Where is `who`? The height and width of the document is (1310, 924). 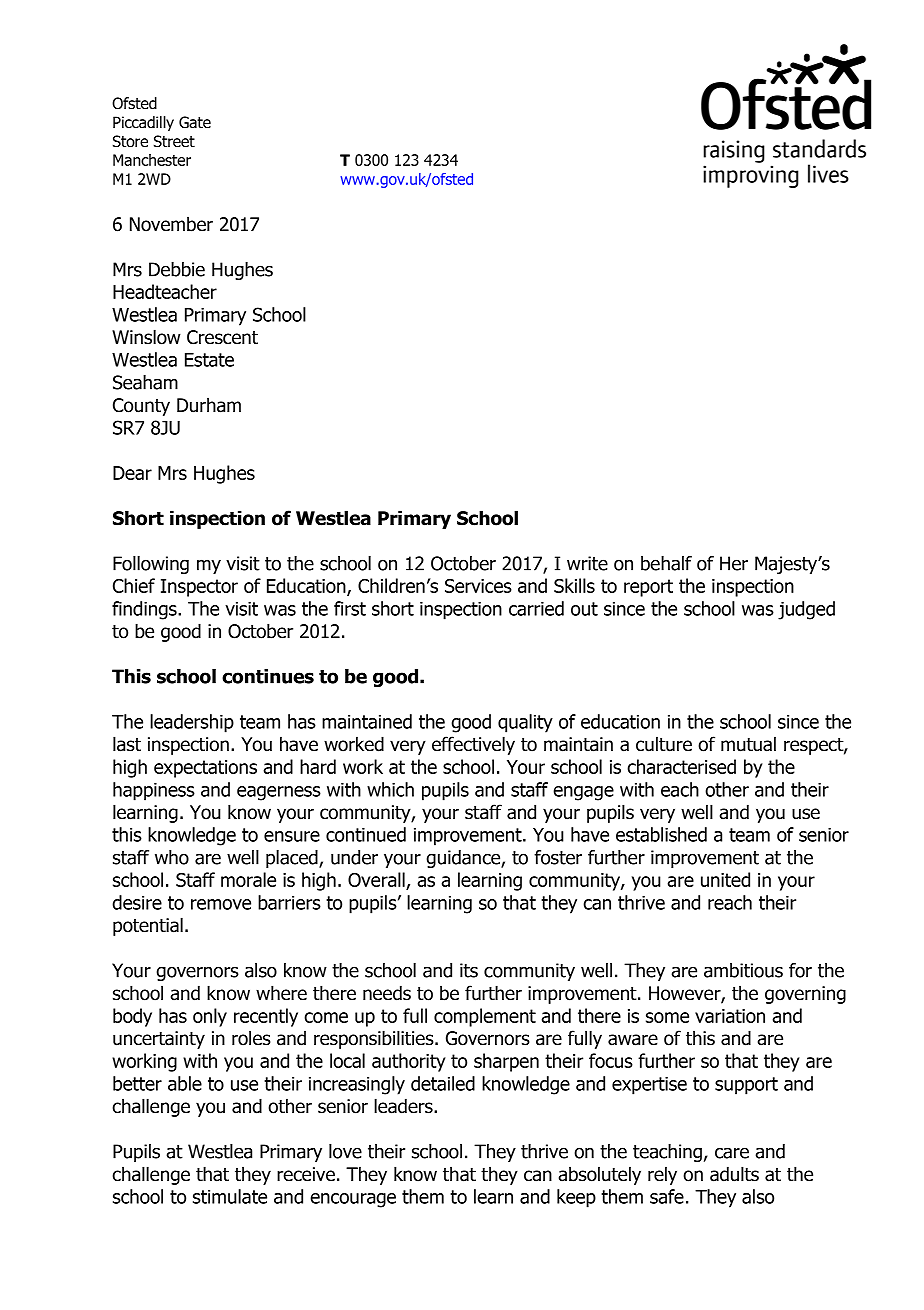 who is located at coordinates (172, 857).
